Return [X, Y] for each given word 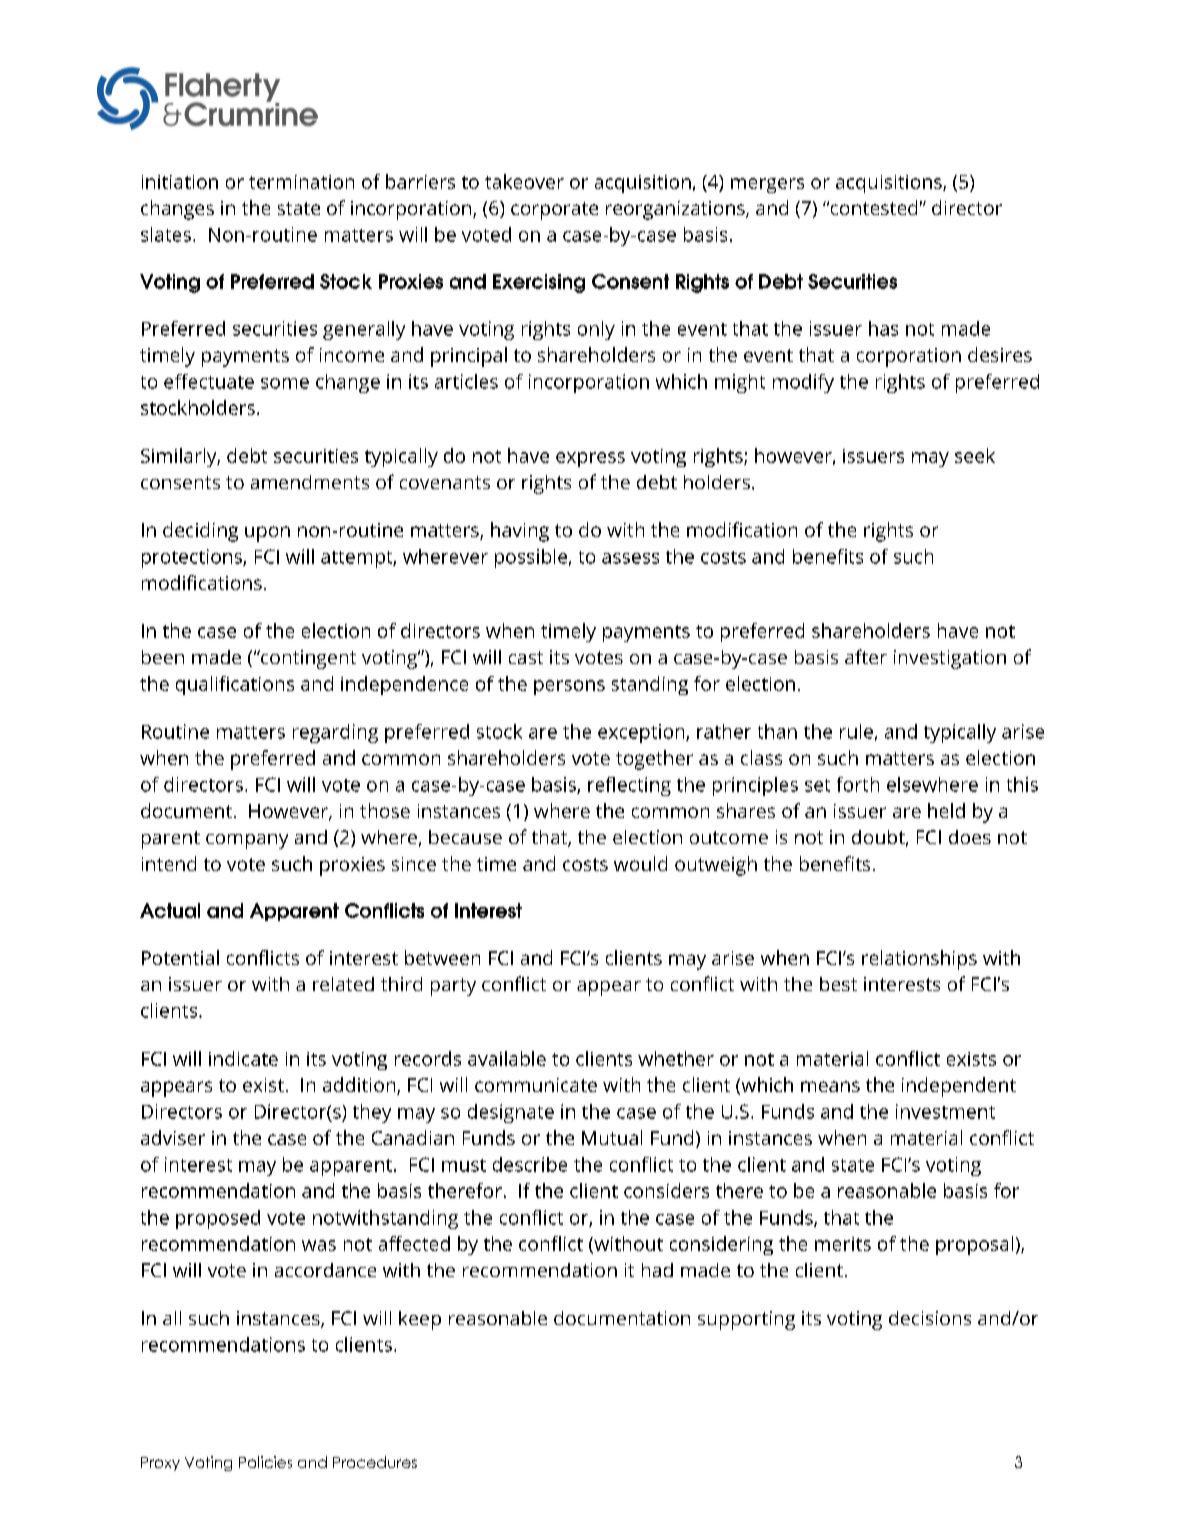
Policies [265, 1462]
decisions [930, 1318]
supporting [746, 1320]
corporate [554, 211]
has [883, 328]
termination [301, 182]
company [247, 841]
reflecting [629, 786]
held [946, 810]
